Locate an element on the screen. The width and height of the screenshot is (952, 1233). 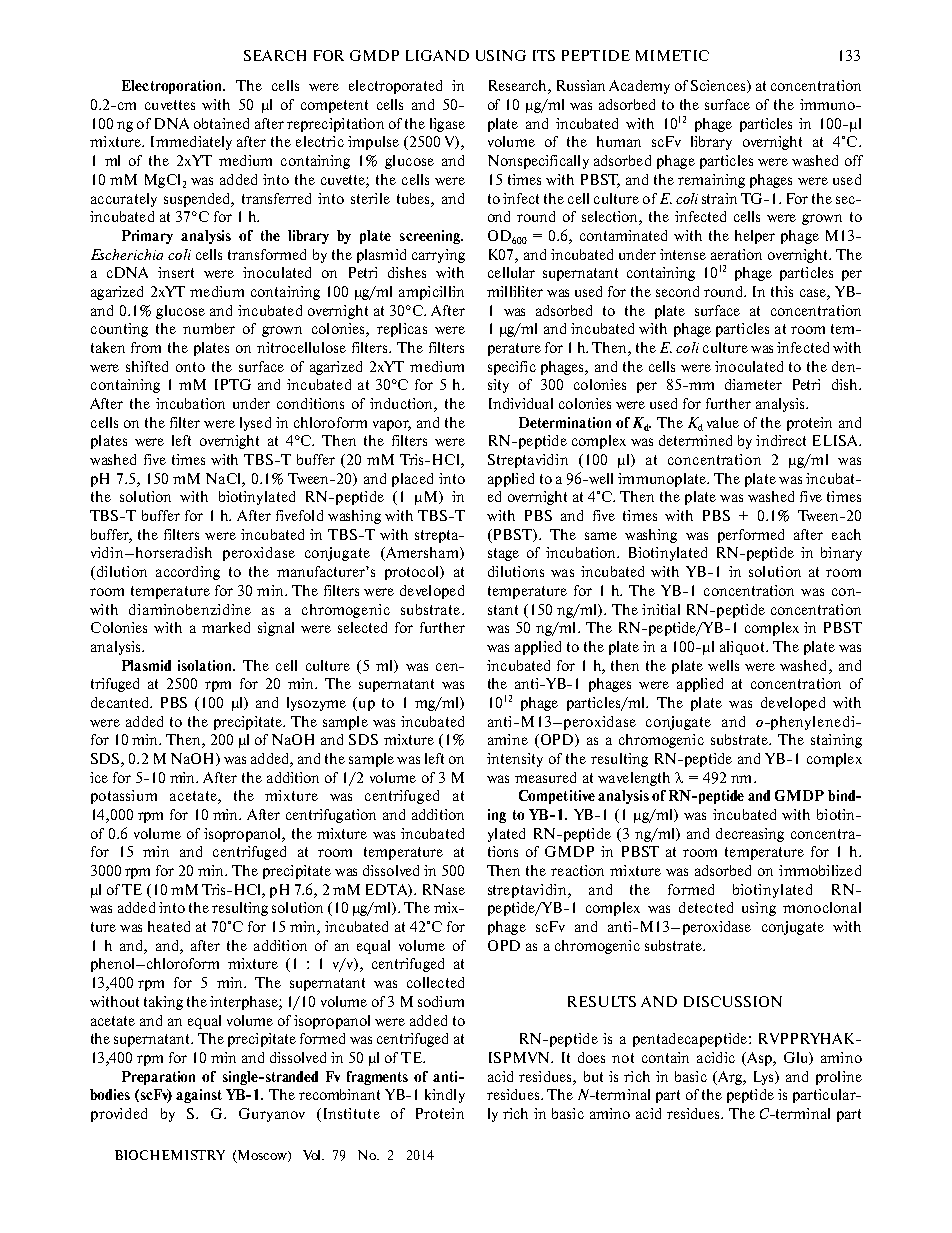
detected is located at coordinates (706, 907).
